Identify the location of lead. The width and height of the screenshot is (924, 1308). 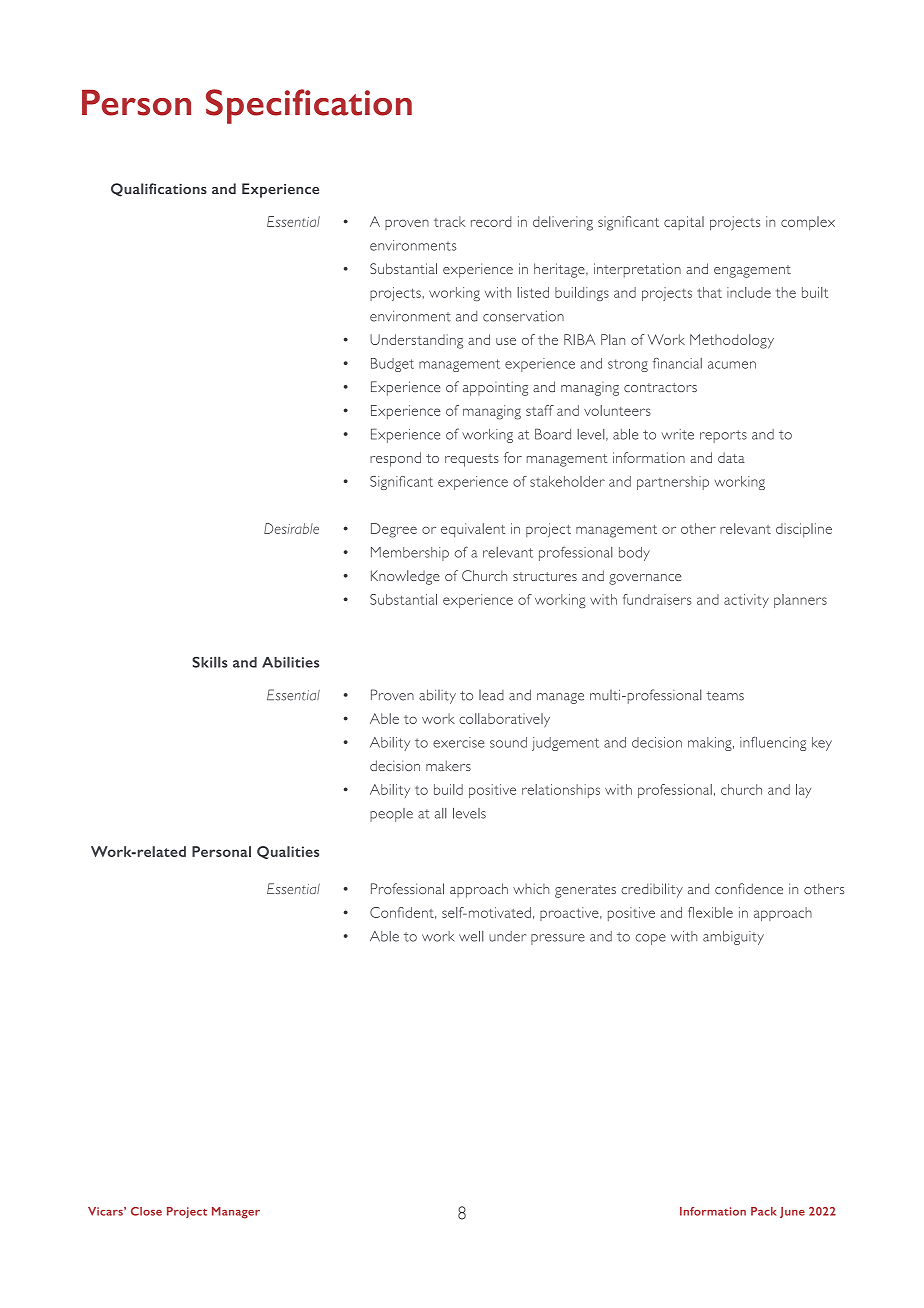
(491, 695).
